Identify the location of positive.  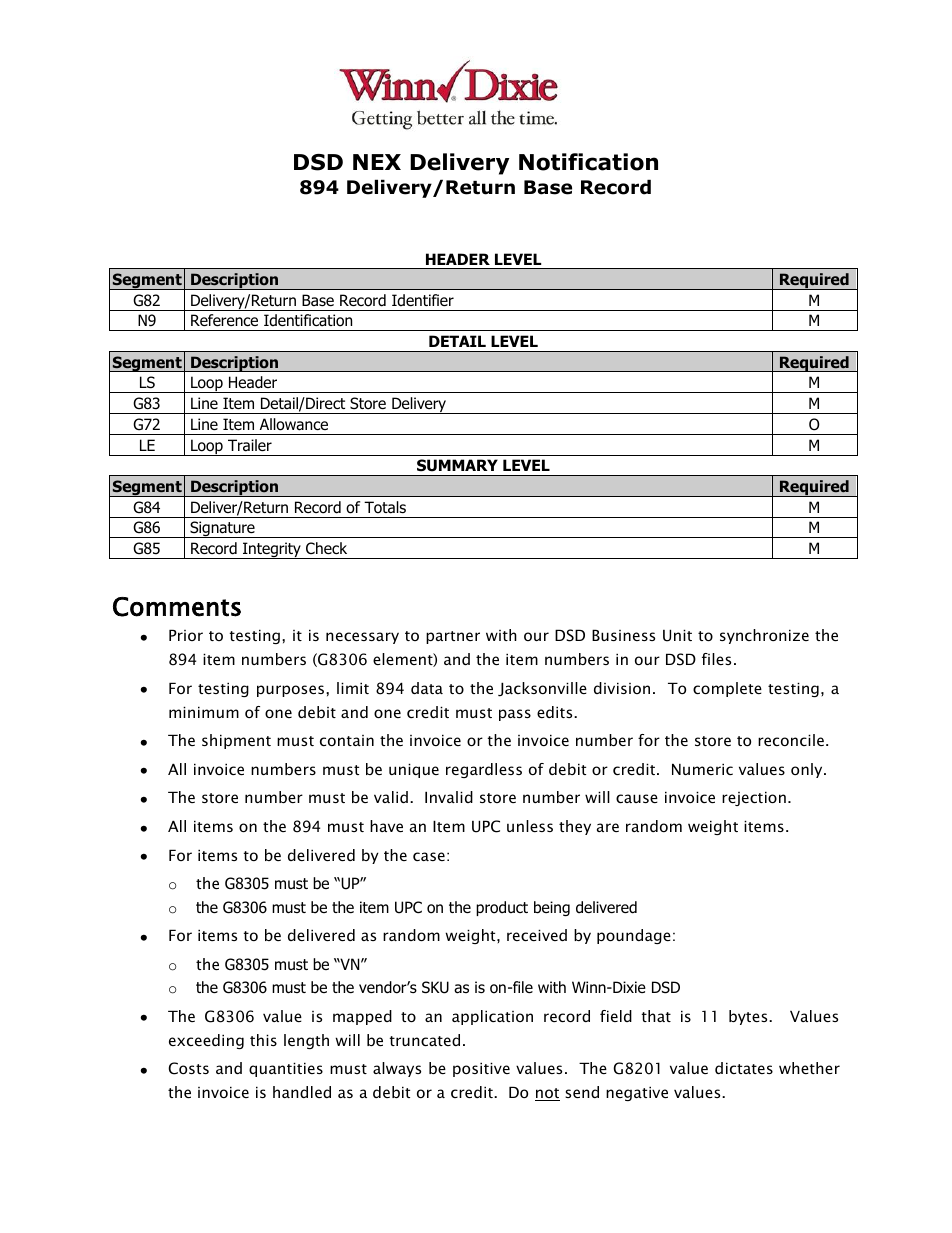
(481, 1069).
